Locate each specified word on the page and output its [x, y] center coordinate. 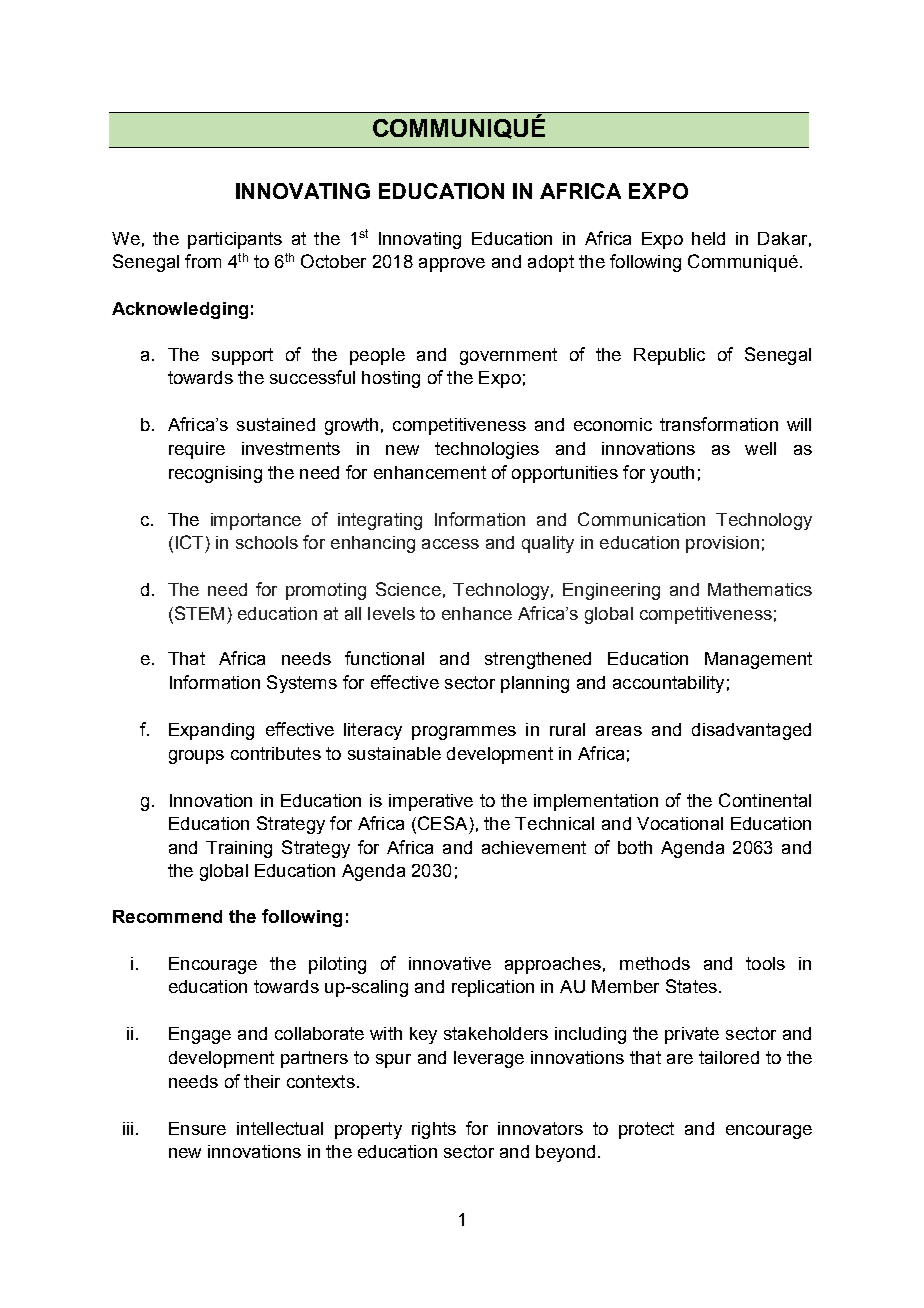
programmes [464, 733]
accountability [668, 684]
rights [434, 1130]
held [708, 238]
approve [452, 265]
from [203, 261]
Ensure [197, 1128]
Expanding [211, 731]
